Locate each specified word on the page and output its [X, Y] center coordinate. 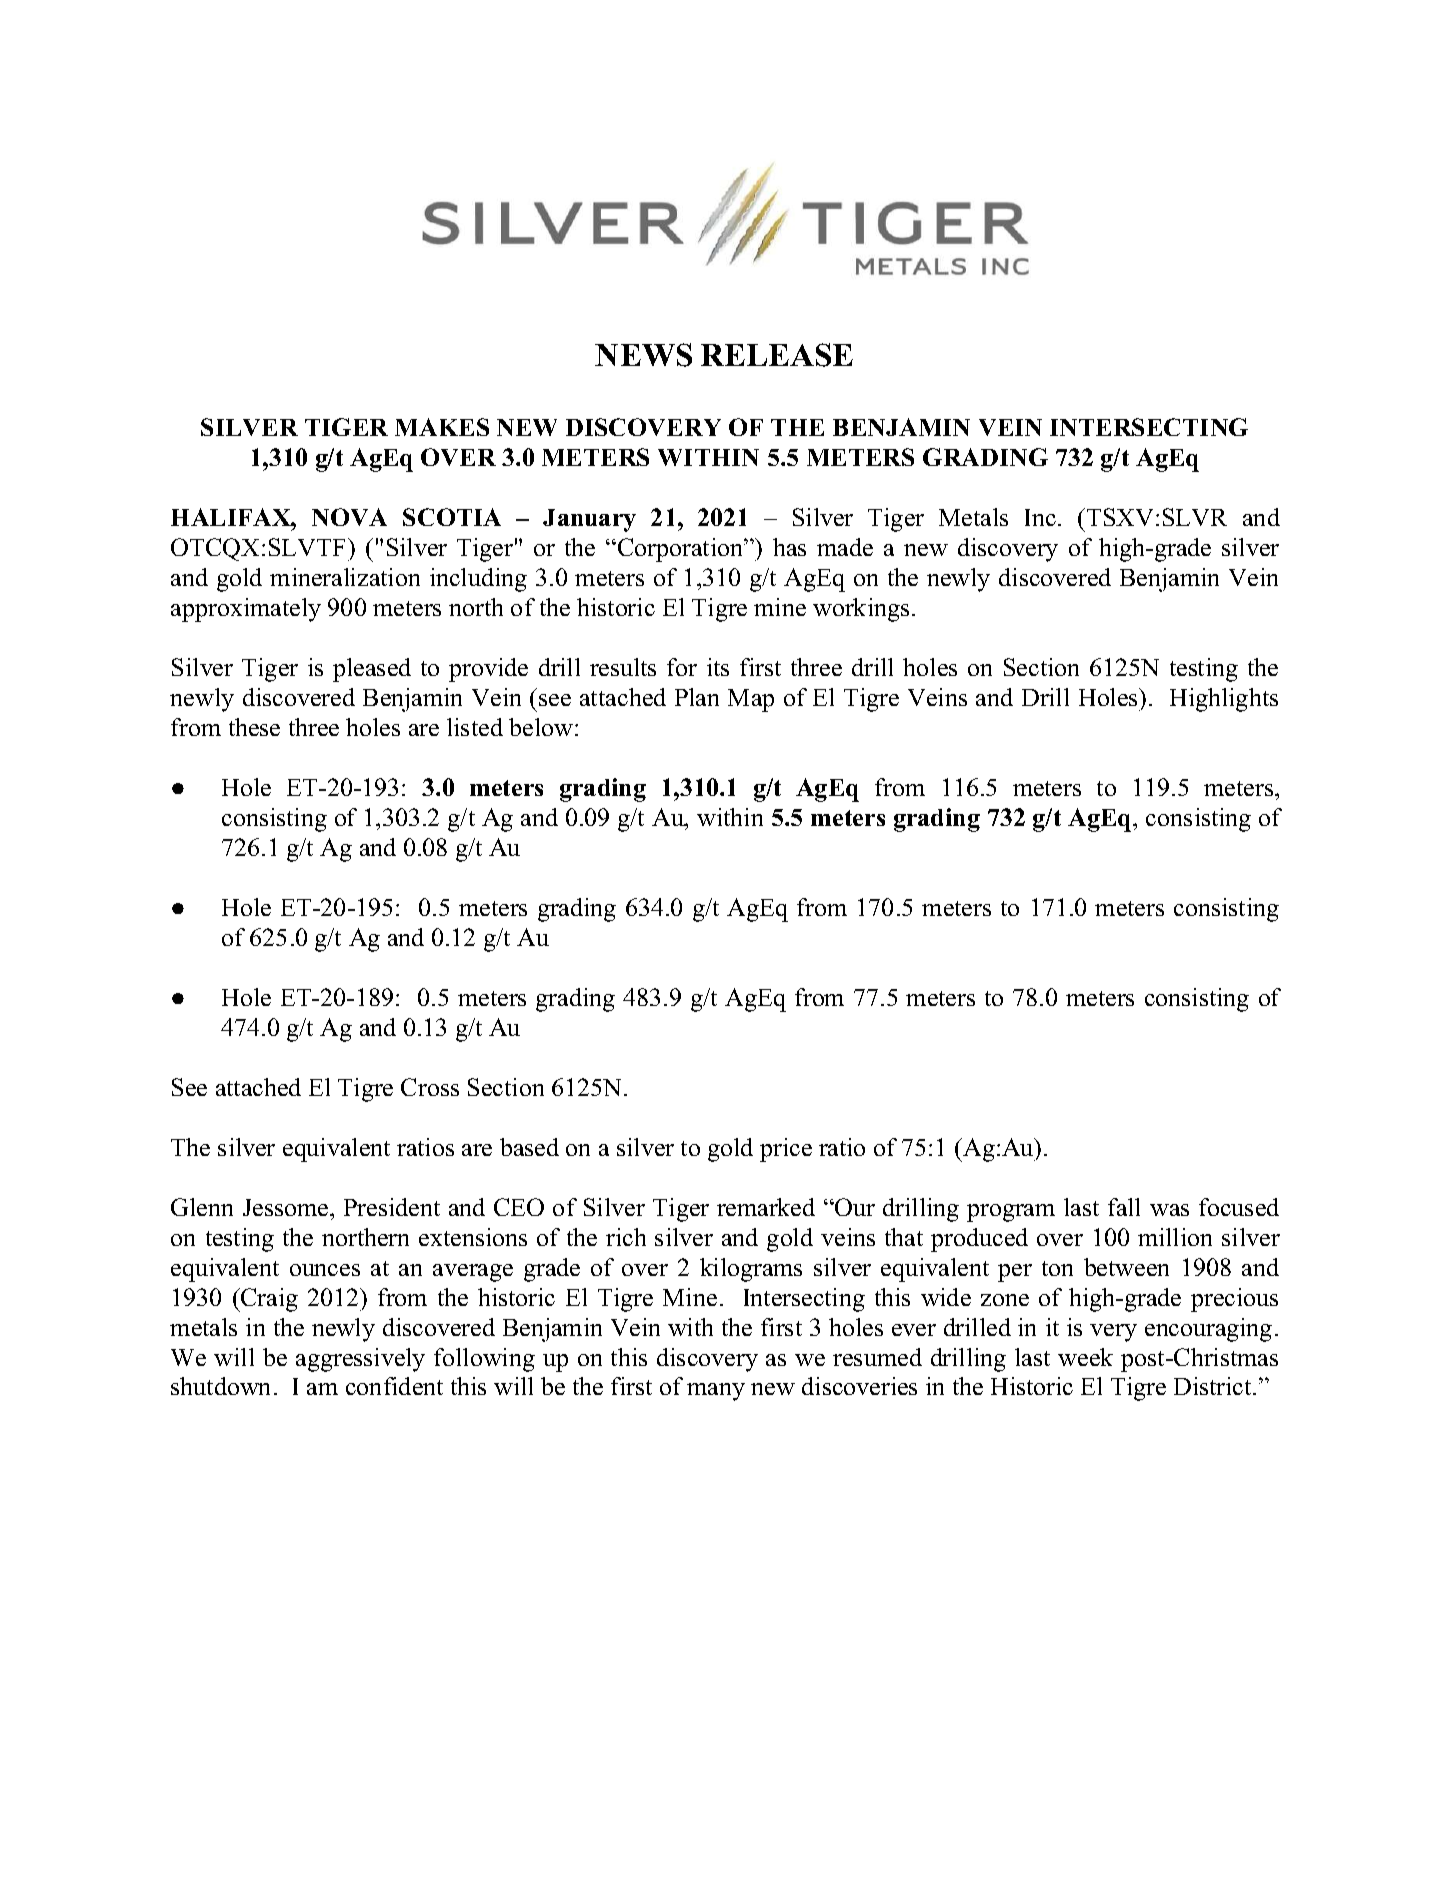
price [786, 1150]
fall [1124, 1207]
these [254, 727]
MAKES [442, 427]
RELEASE [777, 355]
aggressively [360, 1360]
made [845, 547]
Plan [697, 697]
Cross [430, 1087]
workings [861, 610]
